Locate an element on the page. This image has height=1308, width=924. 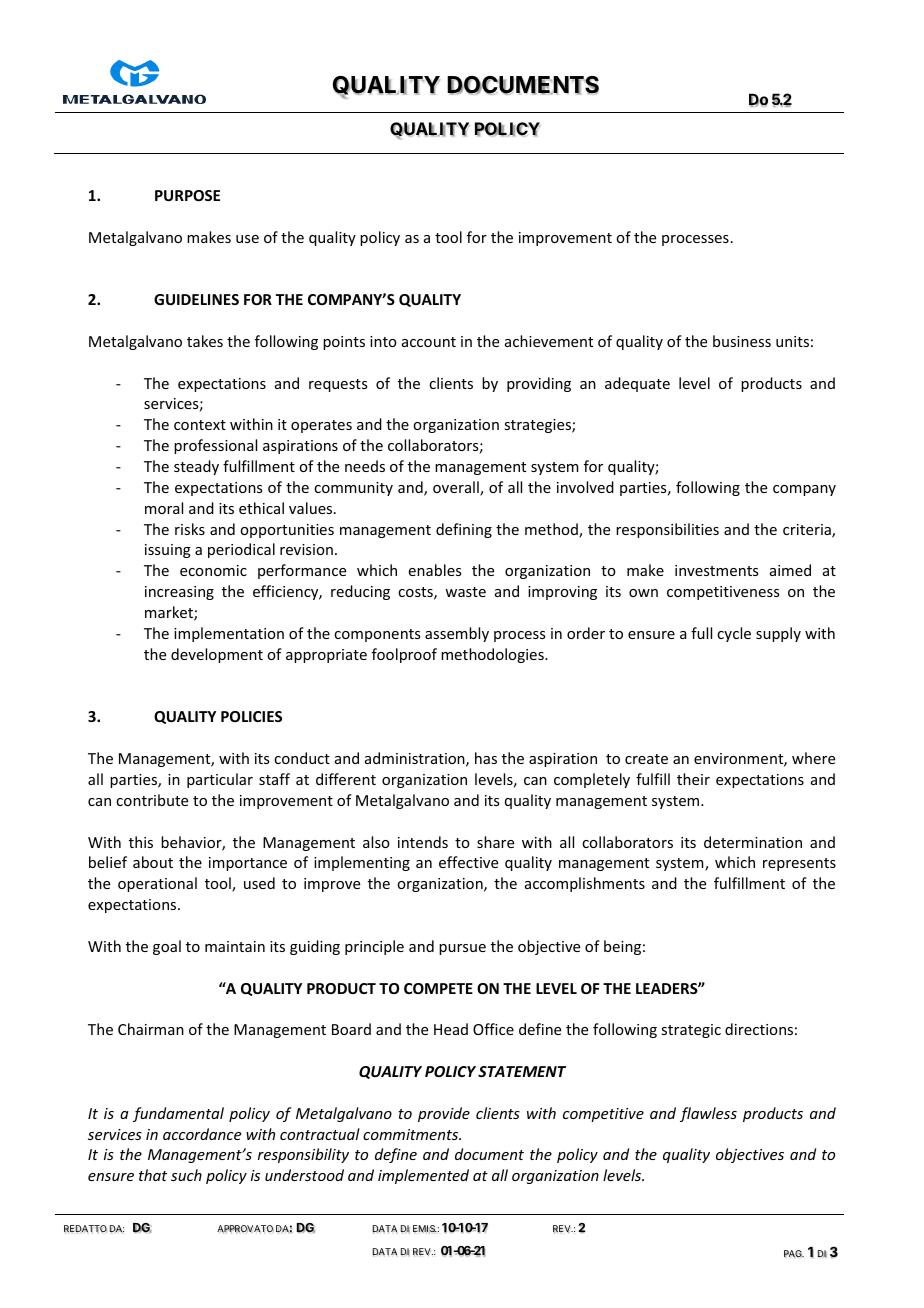
PURPOSE is located at coordinates (187, 195).
